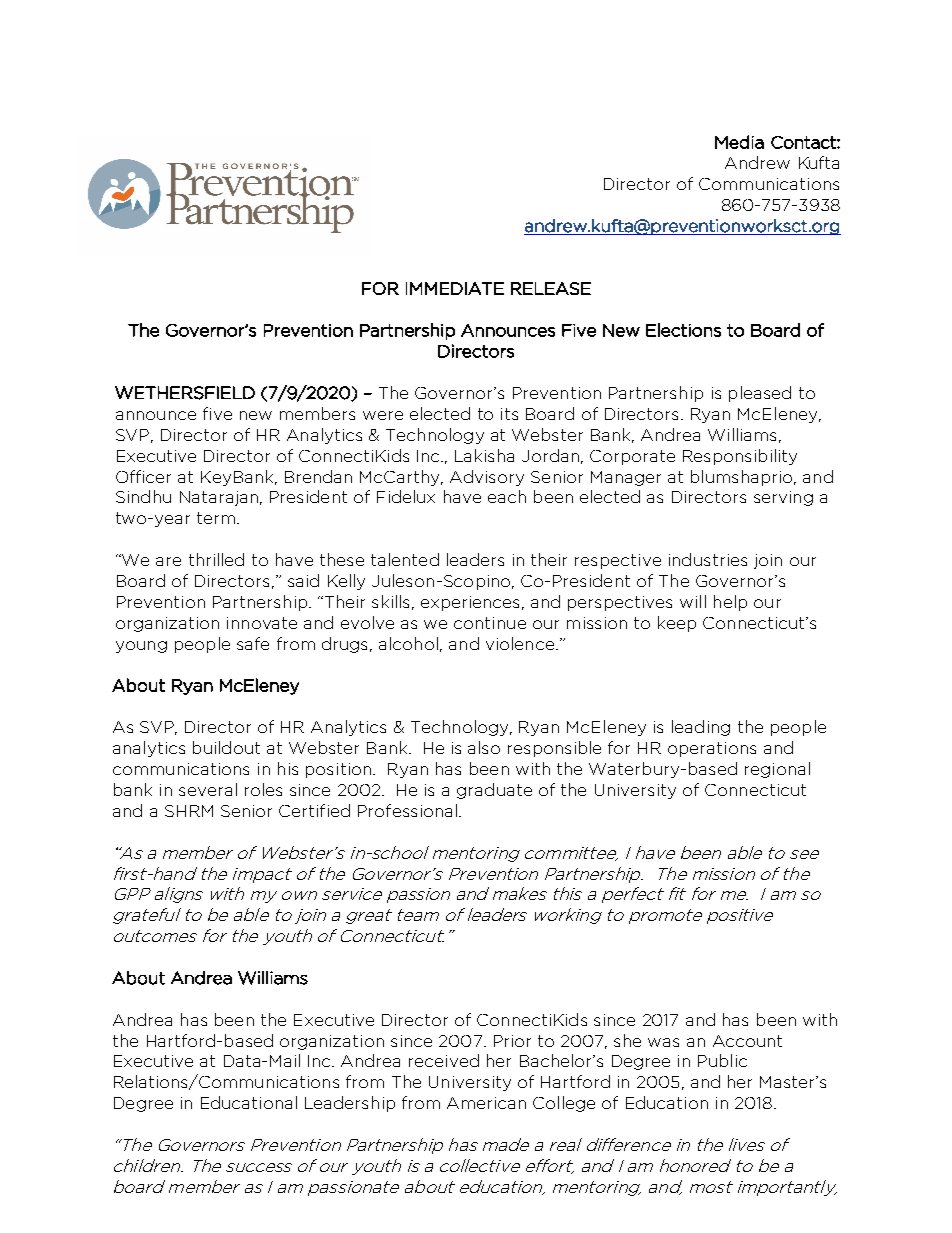 Image resolution: width=952 pixels, height=1233 pixels. What do you see at coordinates (444, 1060) in the screenshot?
I see `received` at bounding box center [444, 1060].
